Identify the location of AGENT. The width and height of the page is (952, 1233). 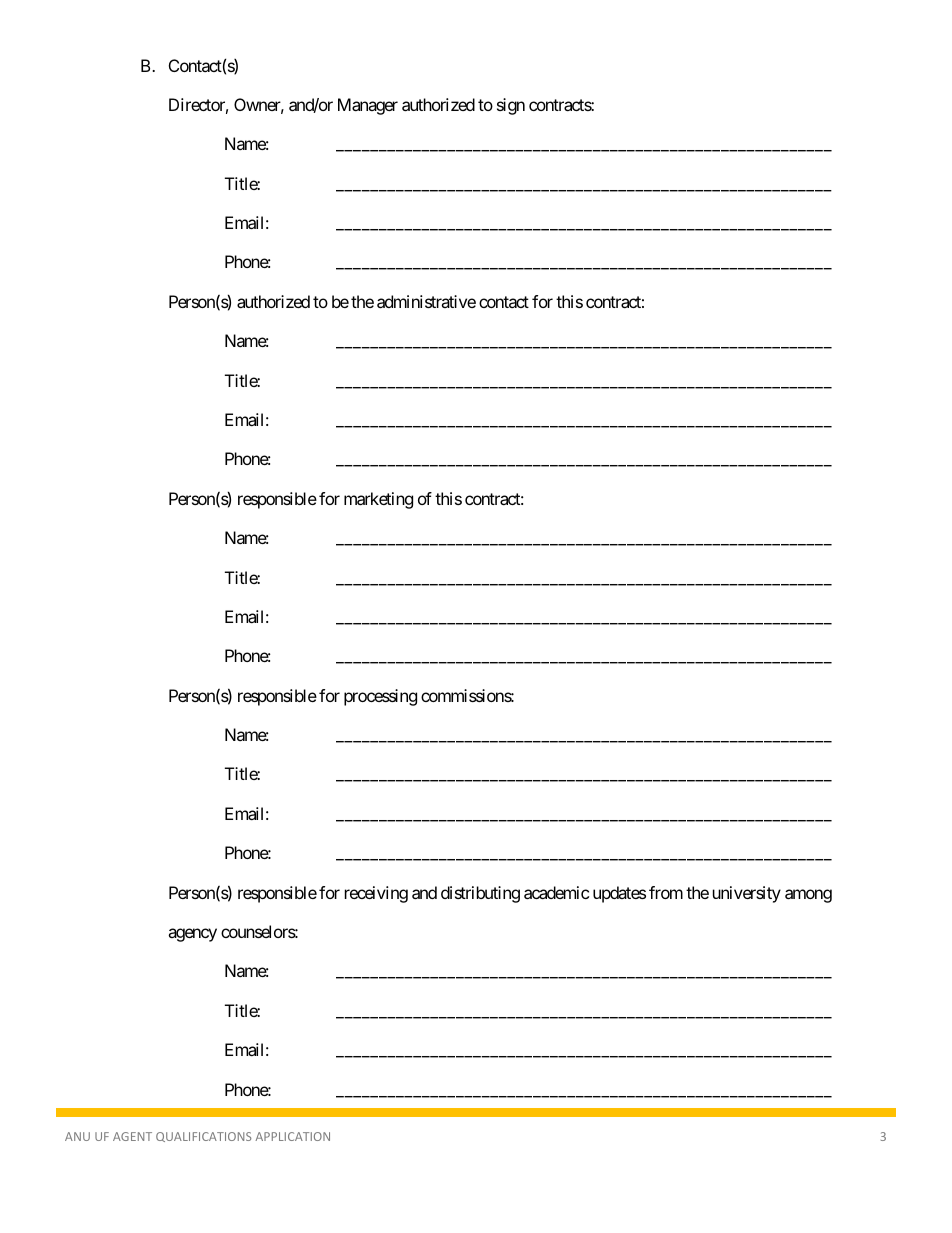
(132, 1136).
